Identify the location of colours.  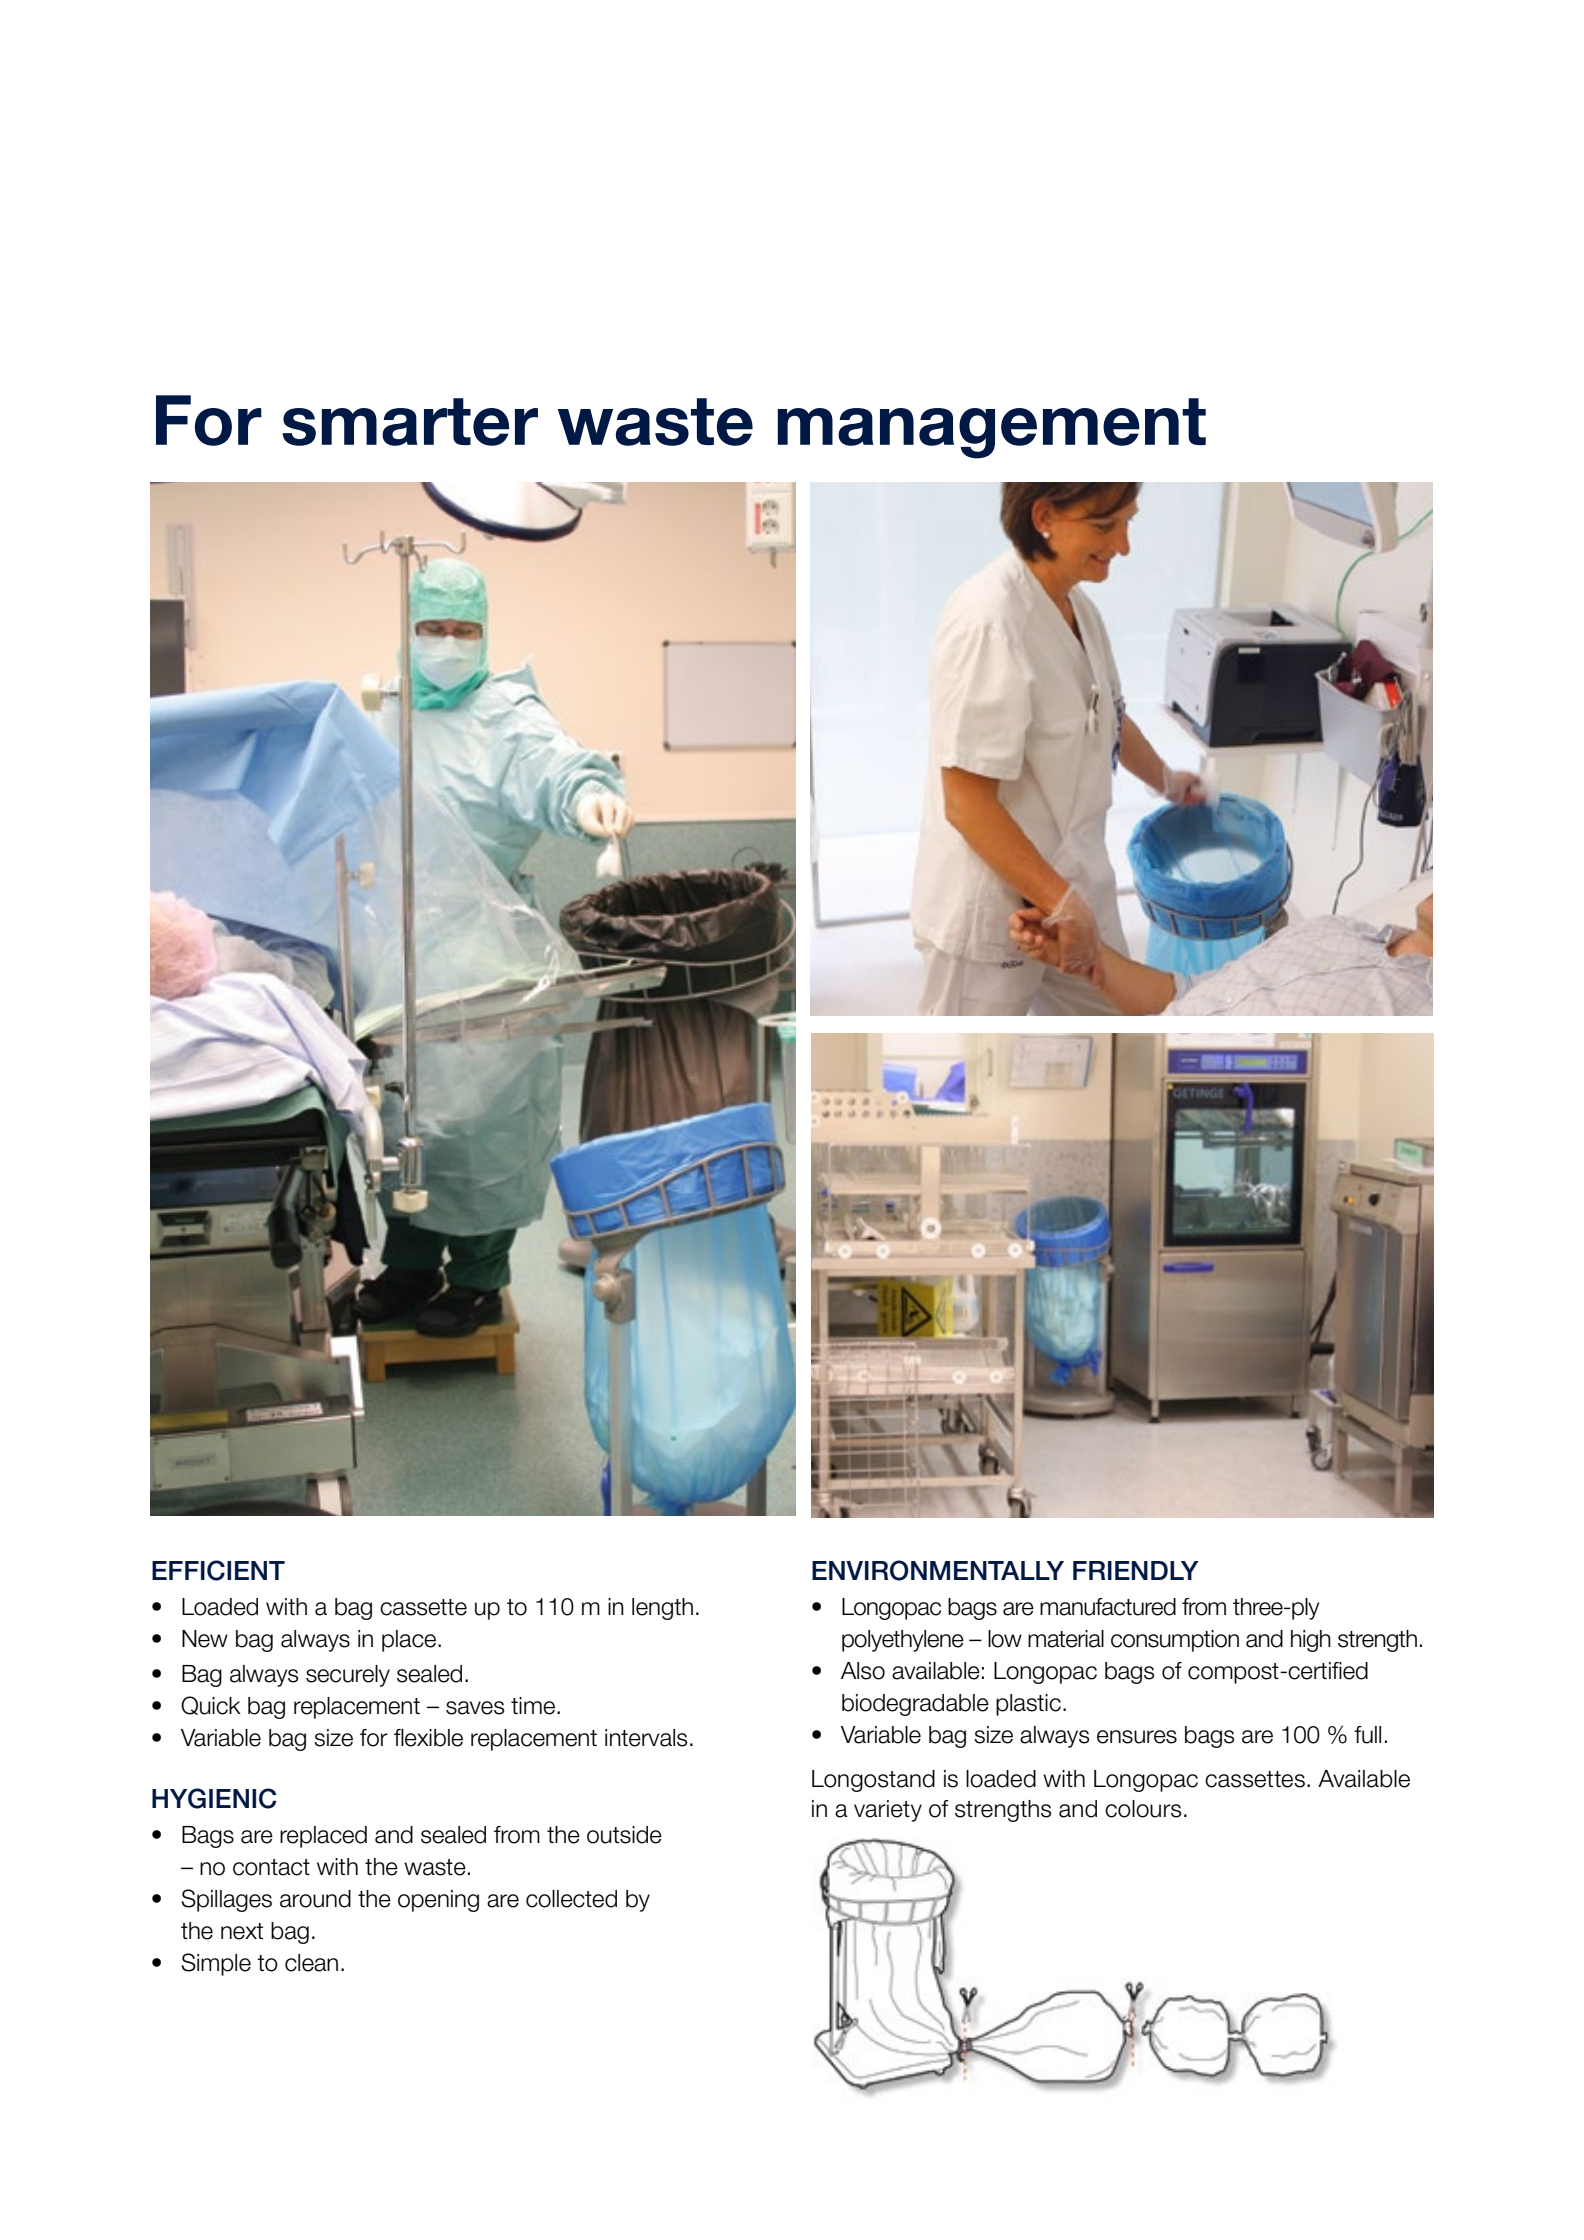
(1143, 1809).
